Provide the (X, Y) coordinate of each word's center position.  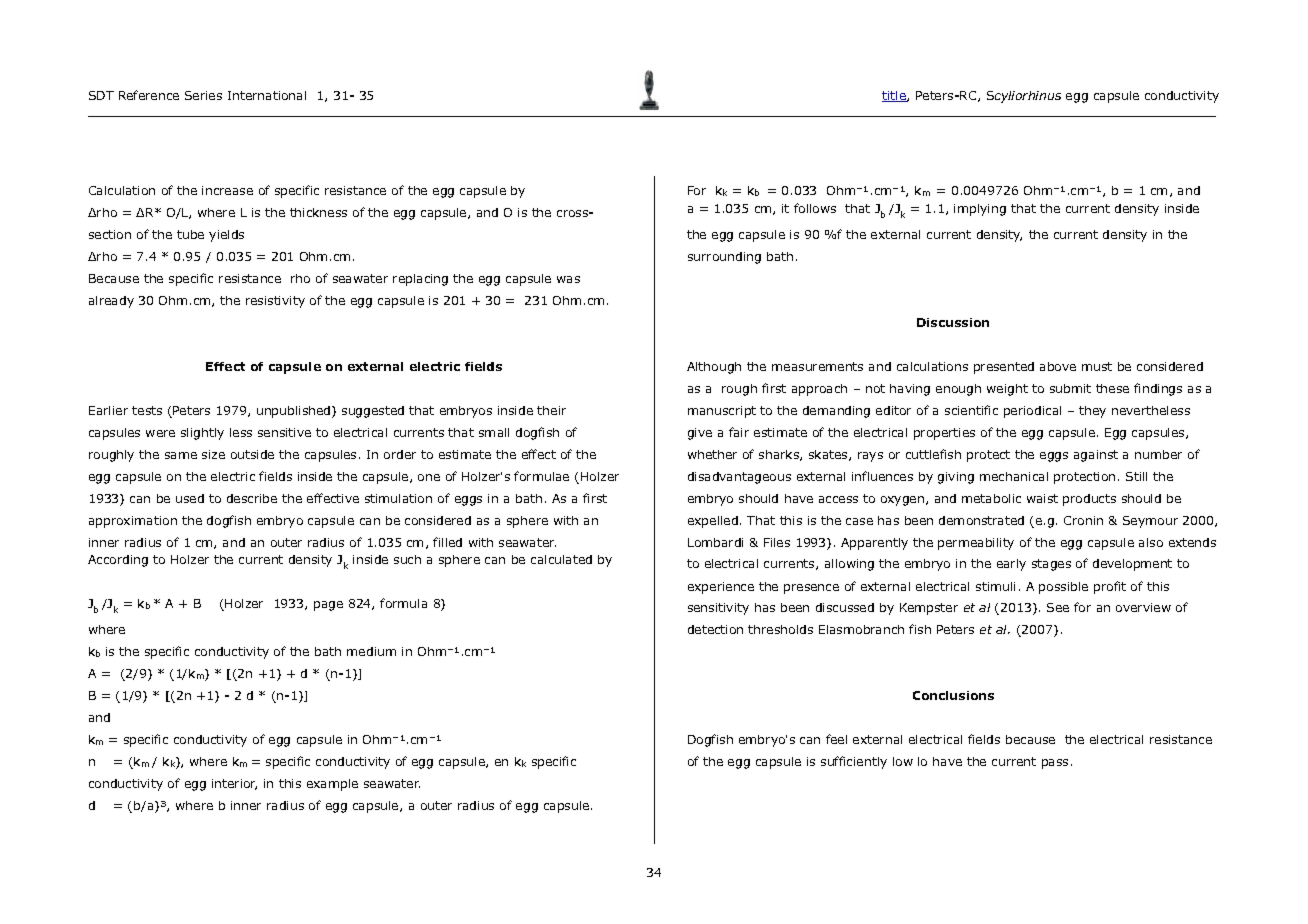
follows (815, 208)
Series (203, 95)
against (1096, 456)
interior (234, 784)
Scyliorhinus (1024, 97)
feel (836, 739)
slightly (202, 434)
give (700, 434)
